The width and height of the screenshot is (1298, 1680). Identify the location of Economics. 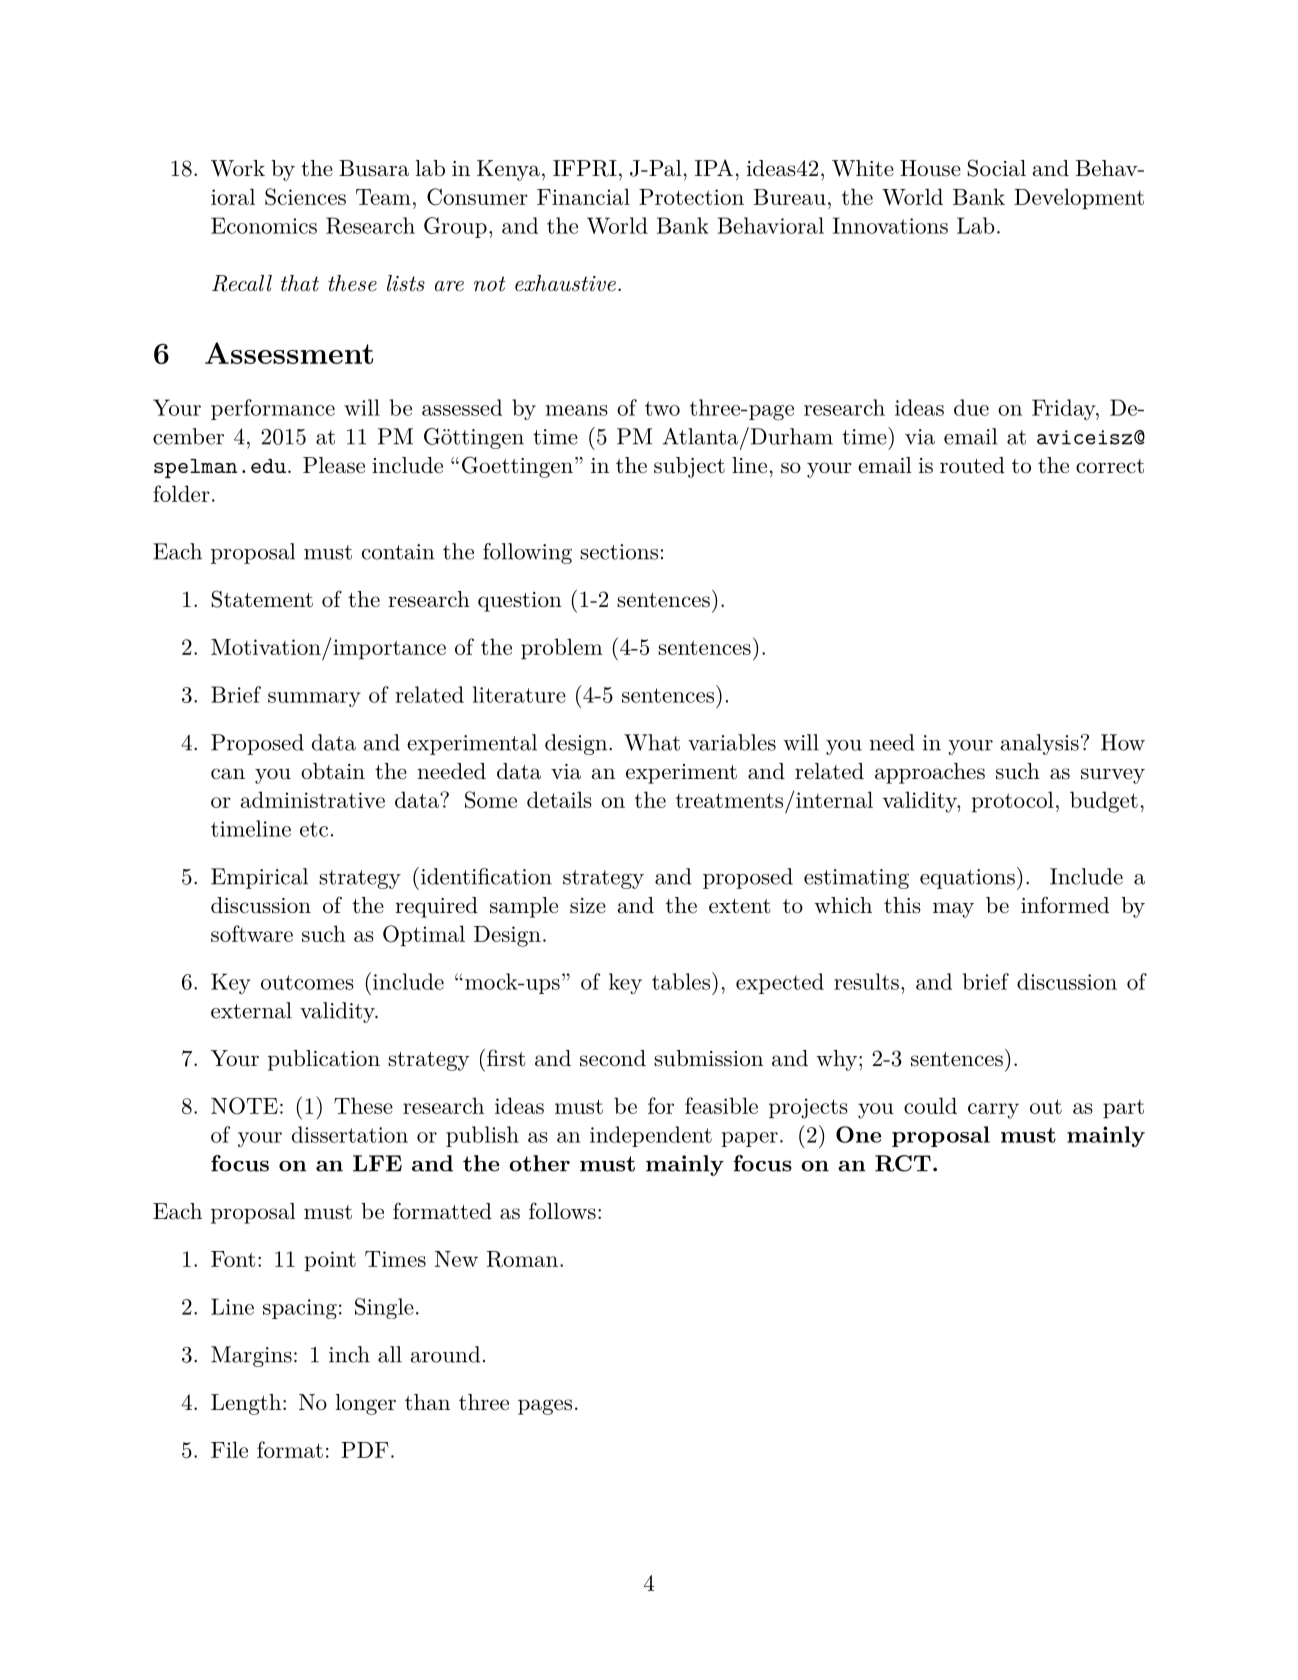
(264, 225).
